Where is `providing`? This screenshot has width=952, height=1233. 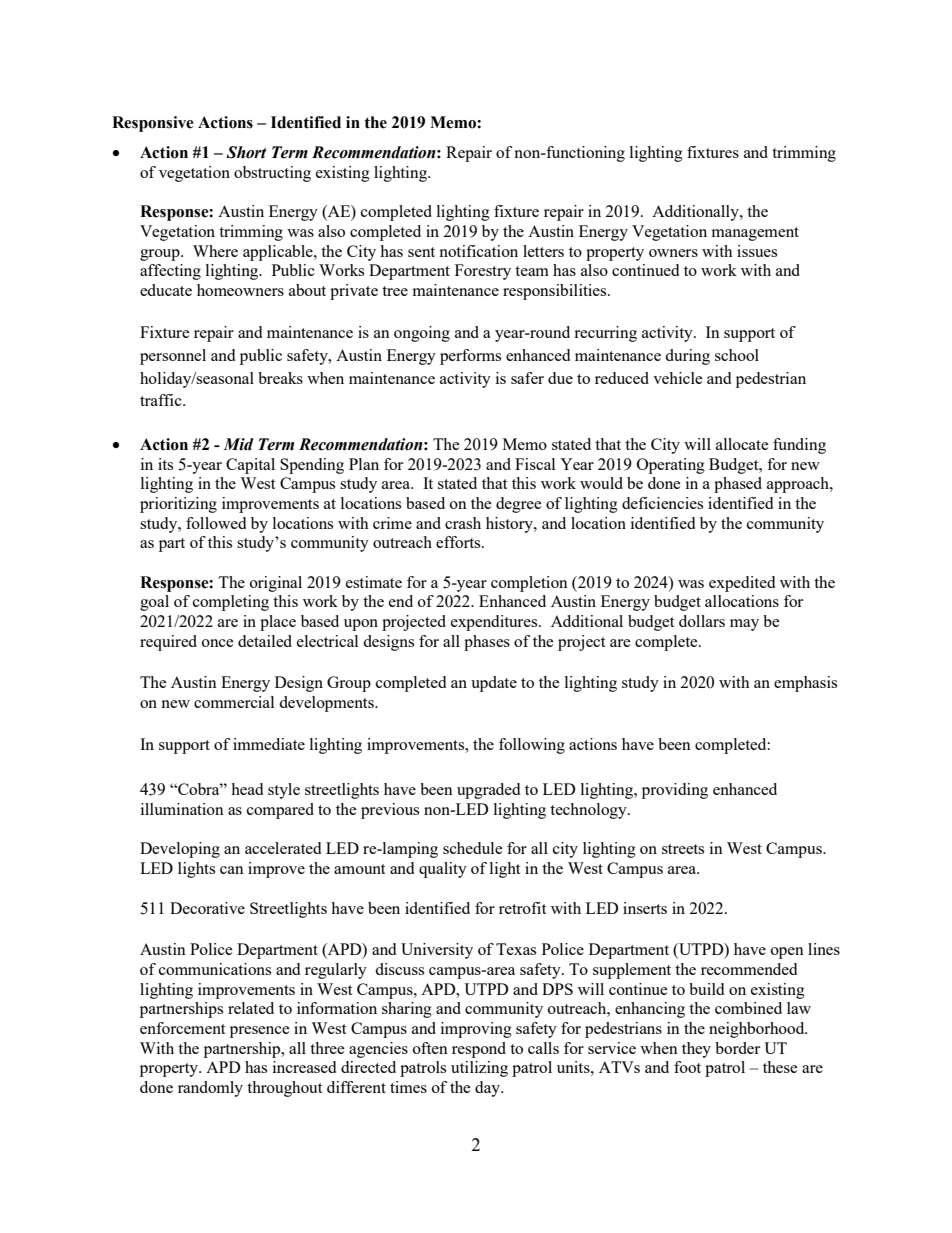 providing is located at coordinates (675, 791).
